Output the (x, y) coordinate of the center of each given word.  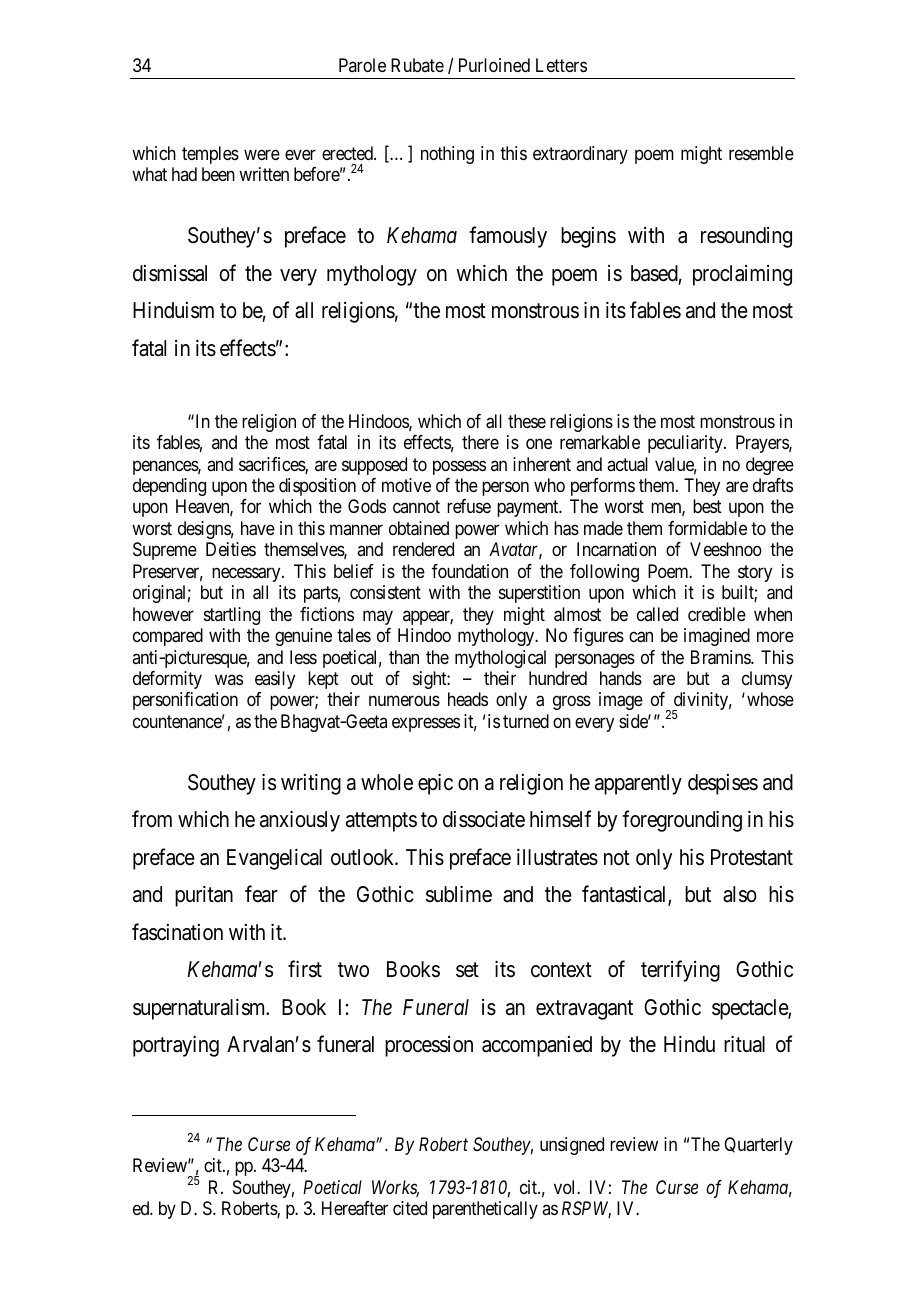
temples (210, 155)
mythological (500, 659)
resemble (761, 153)
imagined (717, 637)
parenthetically (485, 1210)
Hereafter (355, 1208)
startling (232, 616)
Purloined (494, 65)
